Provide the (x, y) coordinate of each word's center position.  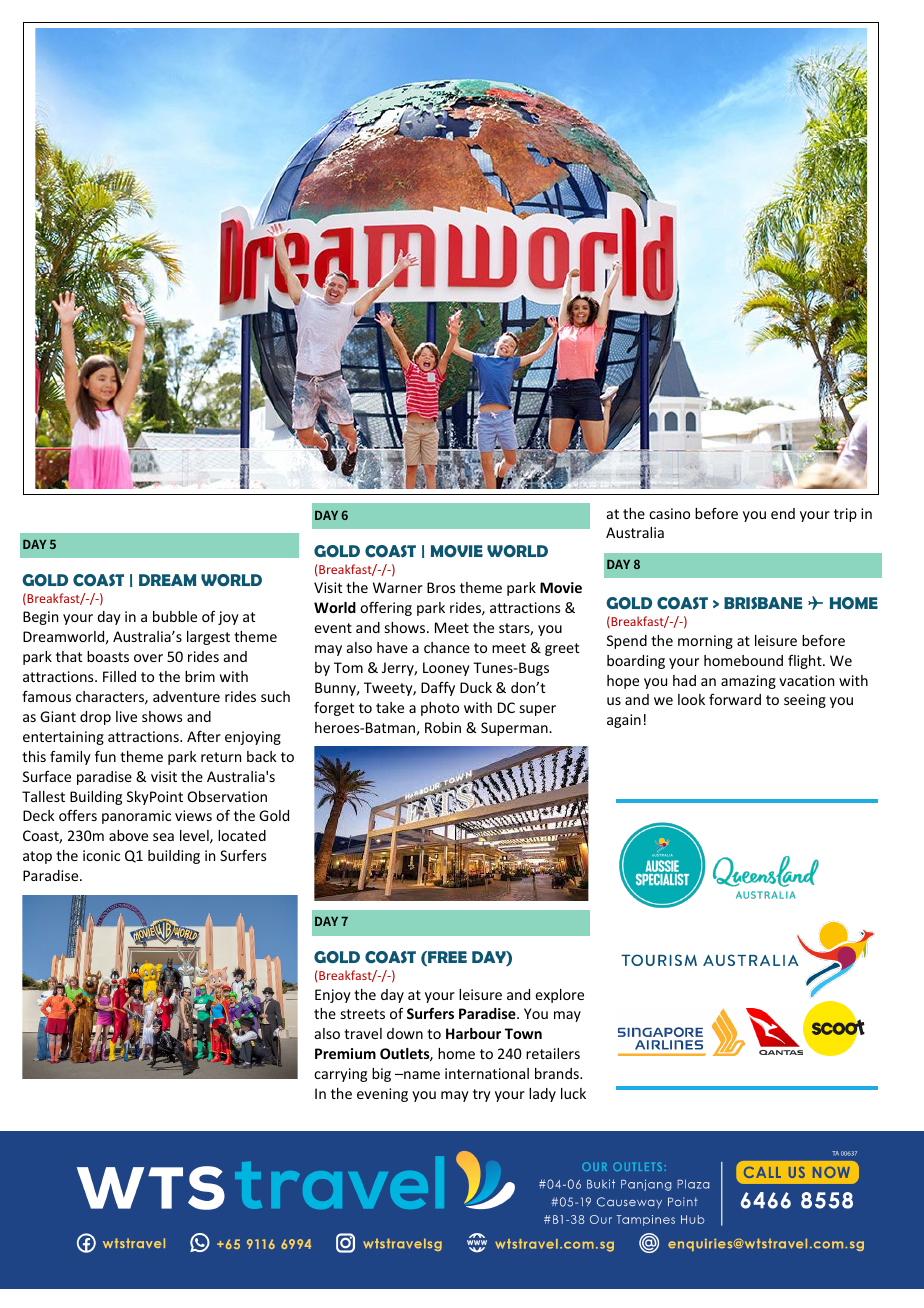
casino (669, 513)
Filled (119, 676)
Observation (227, 796)
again (624, 721)
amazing (748, 682)
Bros (441, 587)
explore (559, 996)
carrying (340, 1075)
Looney (446, 669)
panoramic (136, 817)
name (421, 1075)
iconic (101, 855)
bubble (175, 616)
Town (523, 1033)
